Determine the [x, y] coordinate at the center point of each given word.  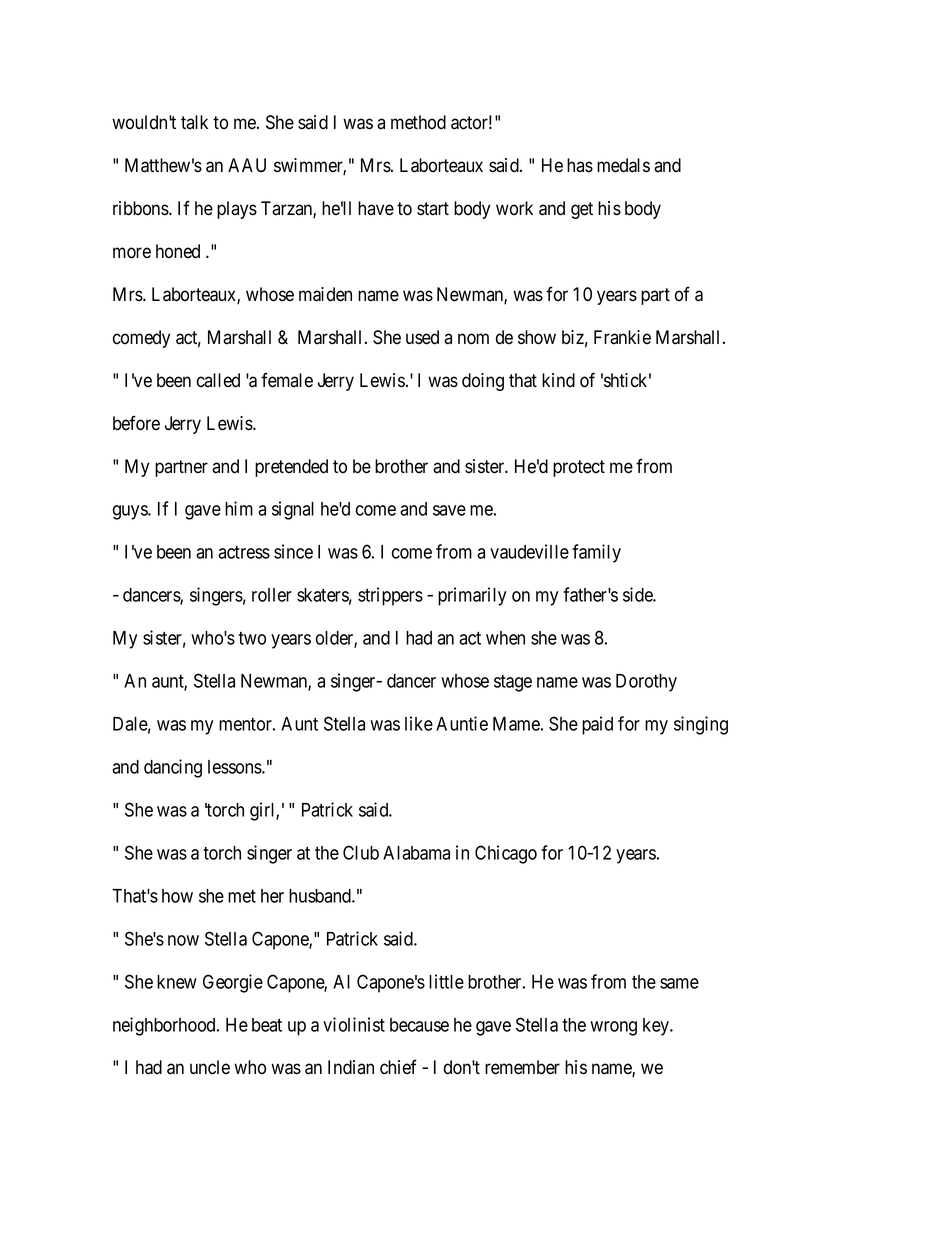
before [136, 423]
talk [194, 122]
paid [597, 725]
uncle [210, 1067]
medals [623, 165]
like [419, 723]
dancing [173, 768]
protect [579, 468]
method [418, 122]
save [449, 510]
